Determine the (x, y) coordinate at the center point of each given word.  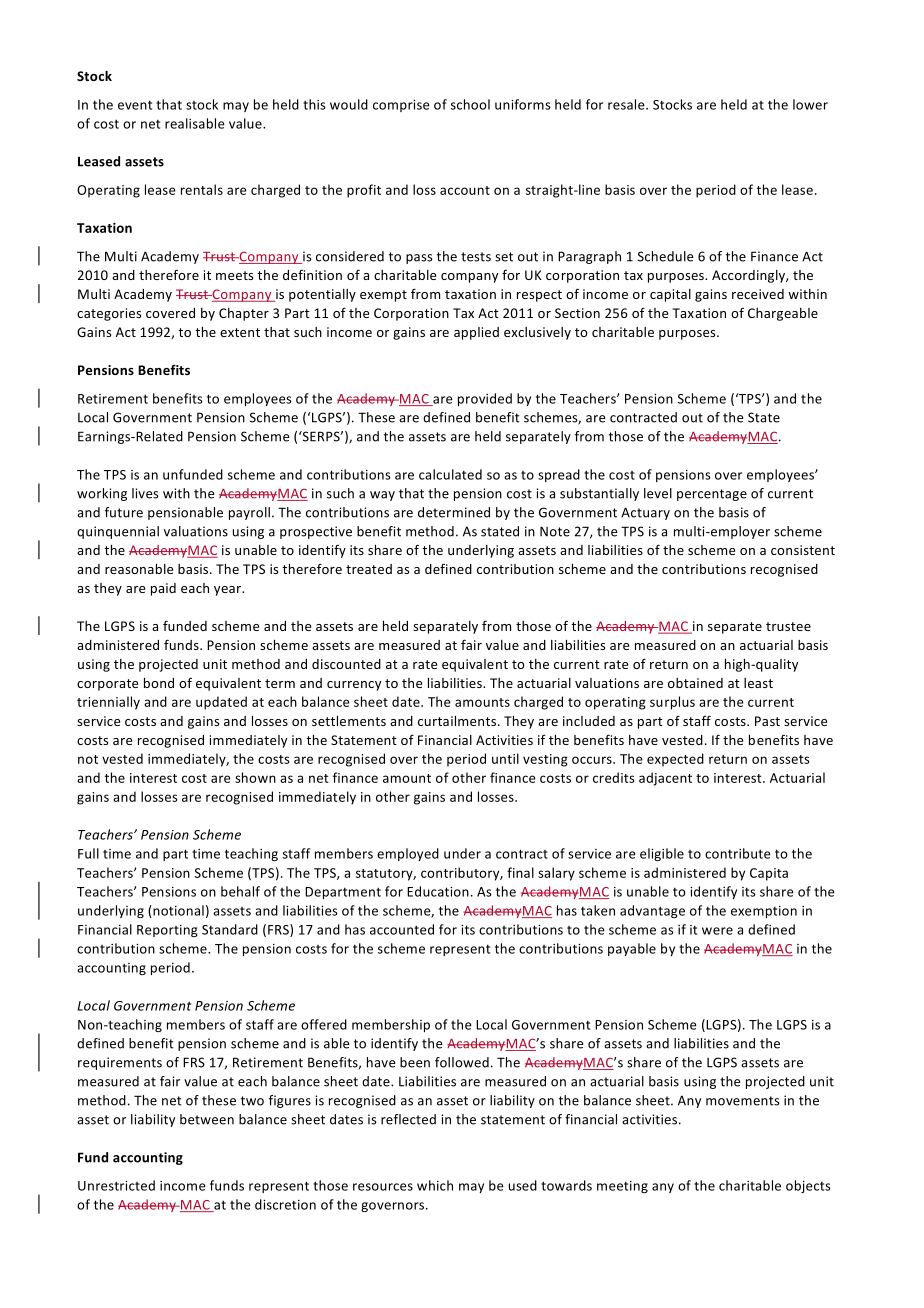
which (435, 1185)
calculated (450, 474)
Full (88, 853)
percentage (712, 495)
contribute (738, 853)
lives (145, 493)
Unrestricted (116, 1185)
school (470, 104)
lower (810, 104)
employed (408, 854)
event (135, 105)
